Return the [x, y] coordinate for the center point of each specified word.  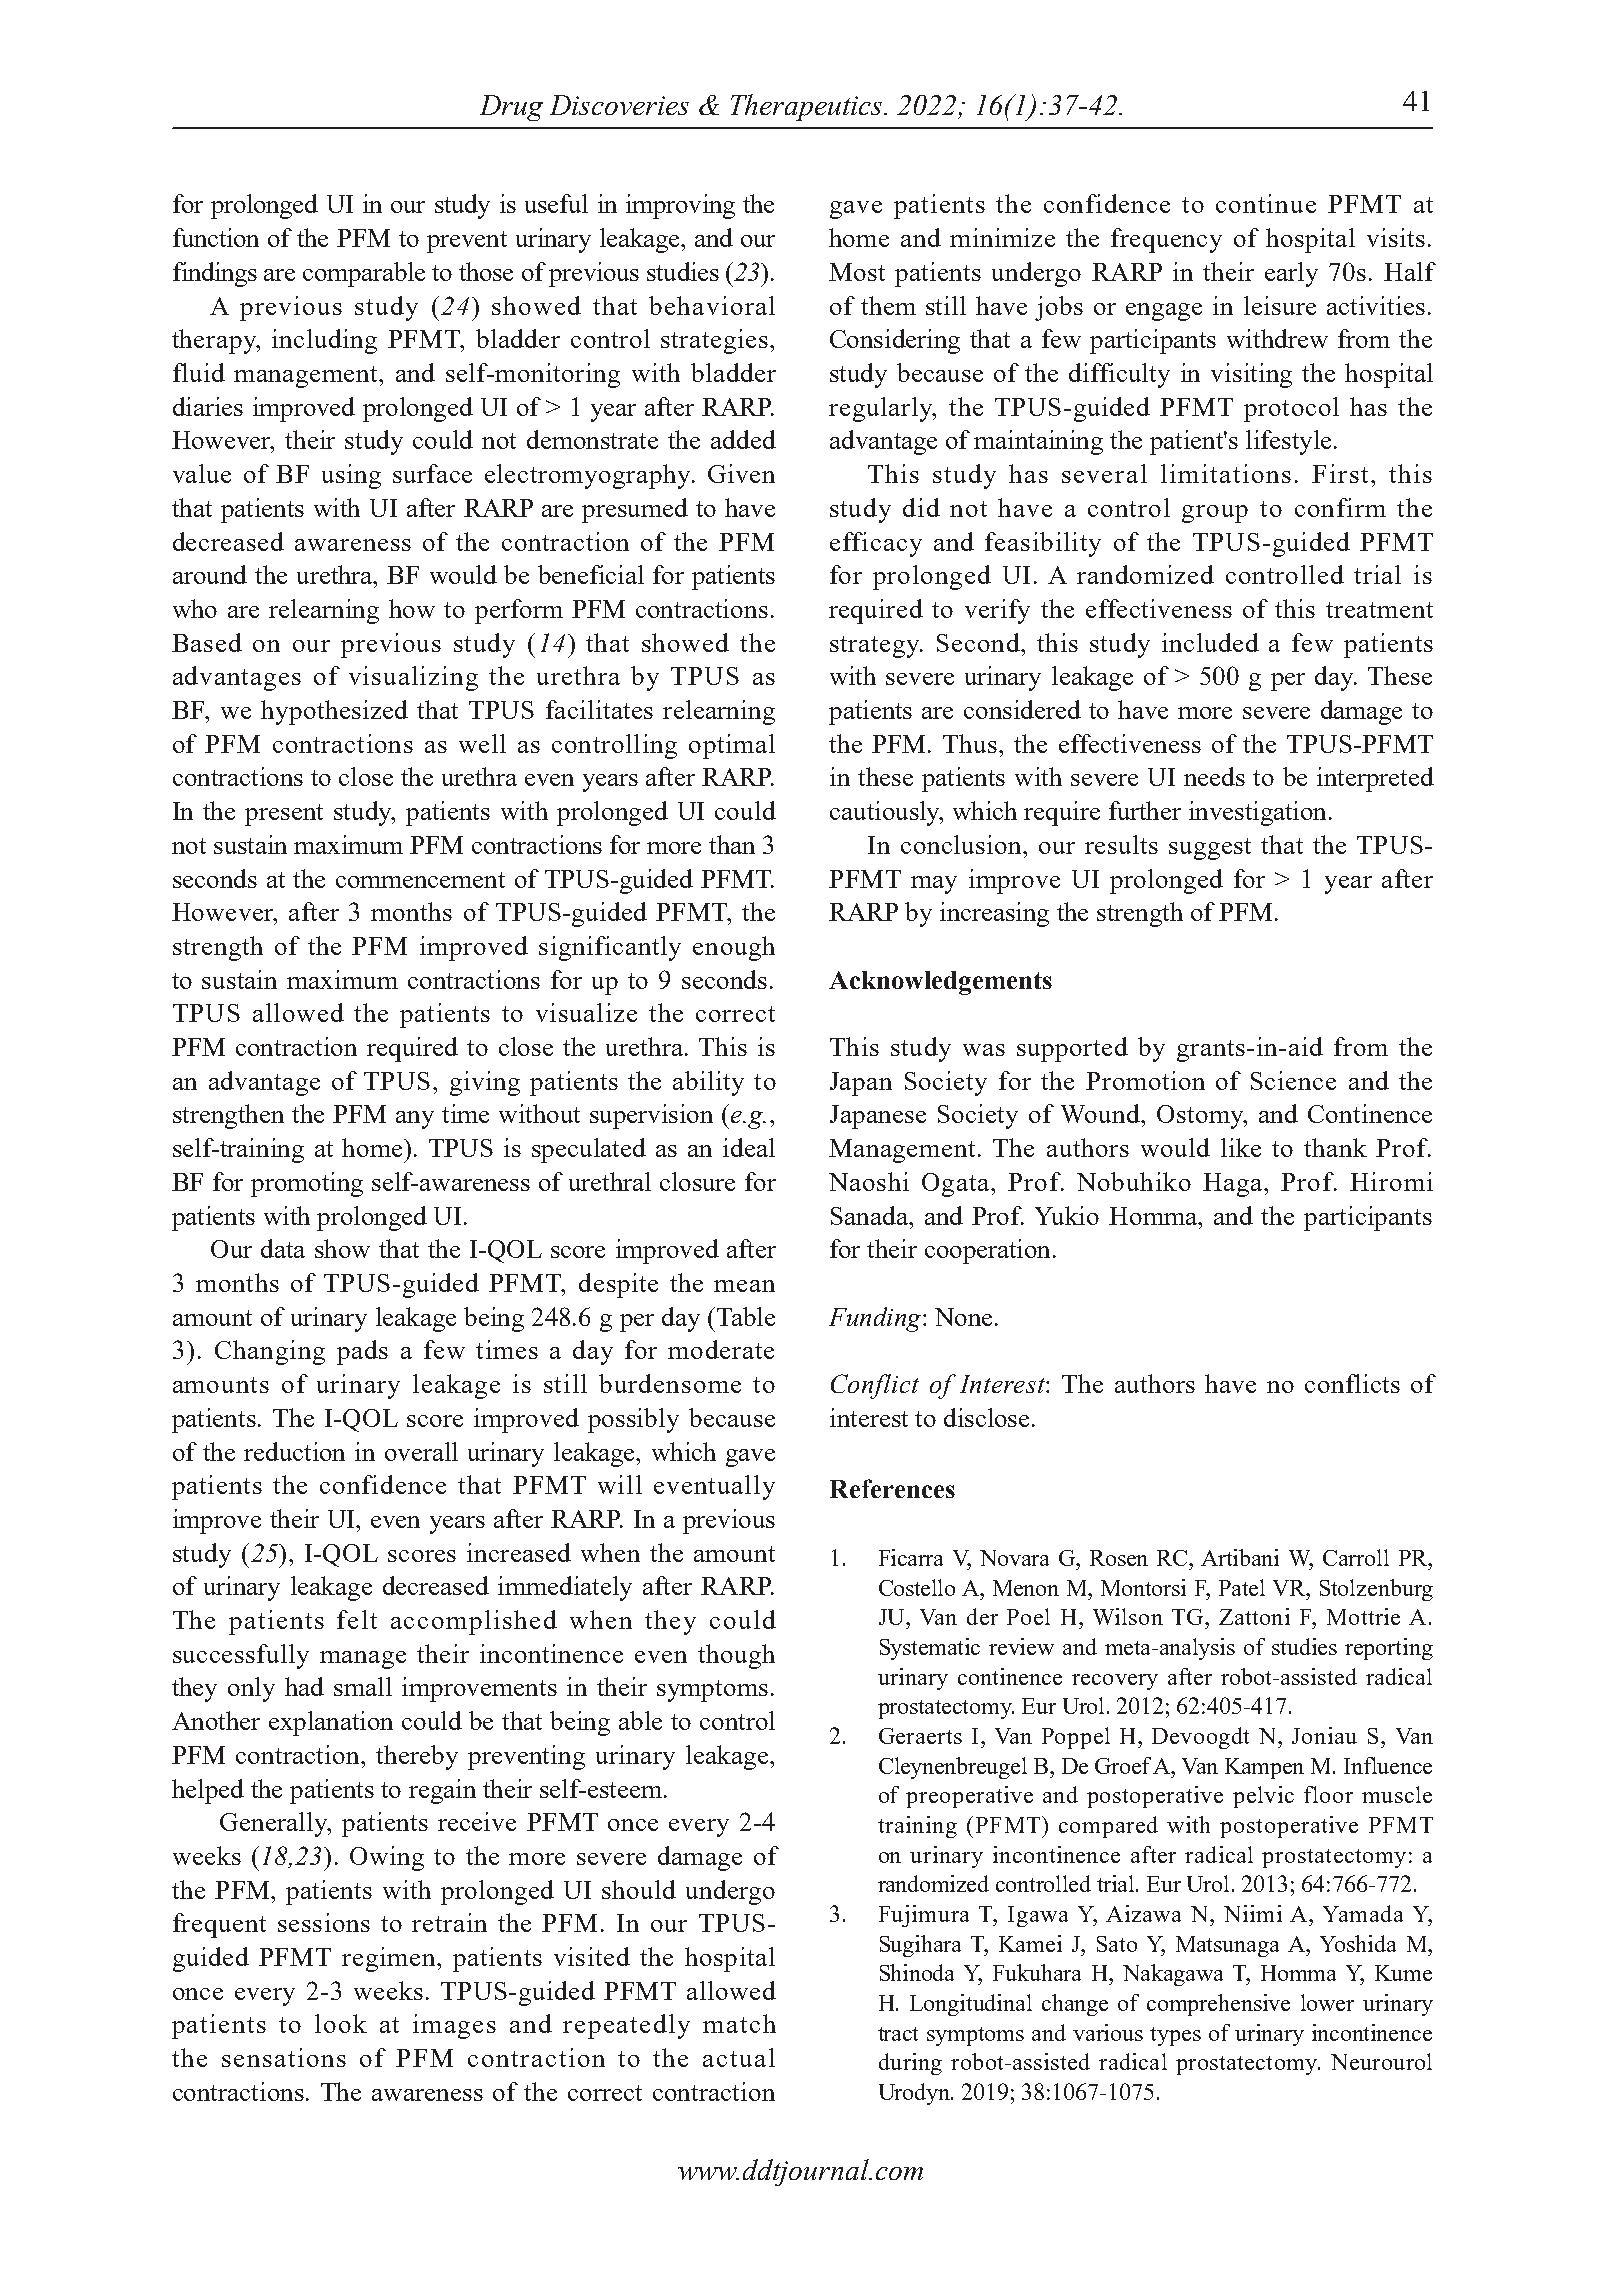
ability [708, 1083]
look [341, 2023]
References [892, 1488]
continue [1266, 203]
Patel [1242, 1587]
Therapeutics [808, 107]
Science [1293, 1080]
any [415, 1120]
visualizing [413, 678]
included [1210, 642]
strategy [876, 647]
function [216, 237]
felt [357, 1619]
